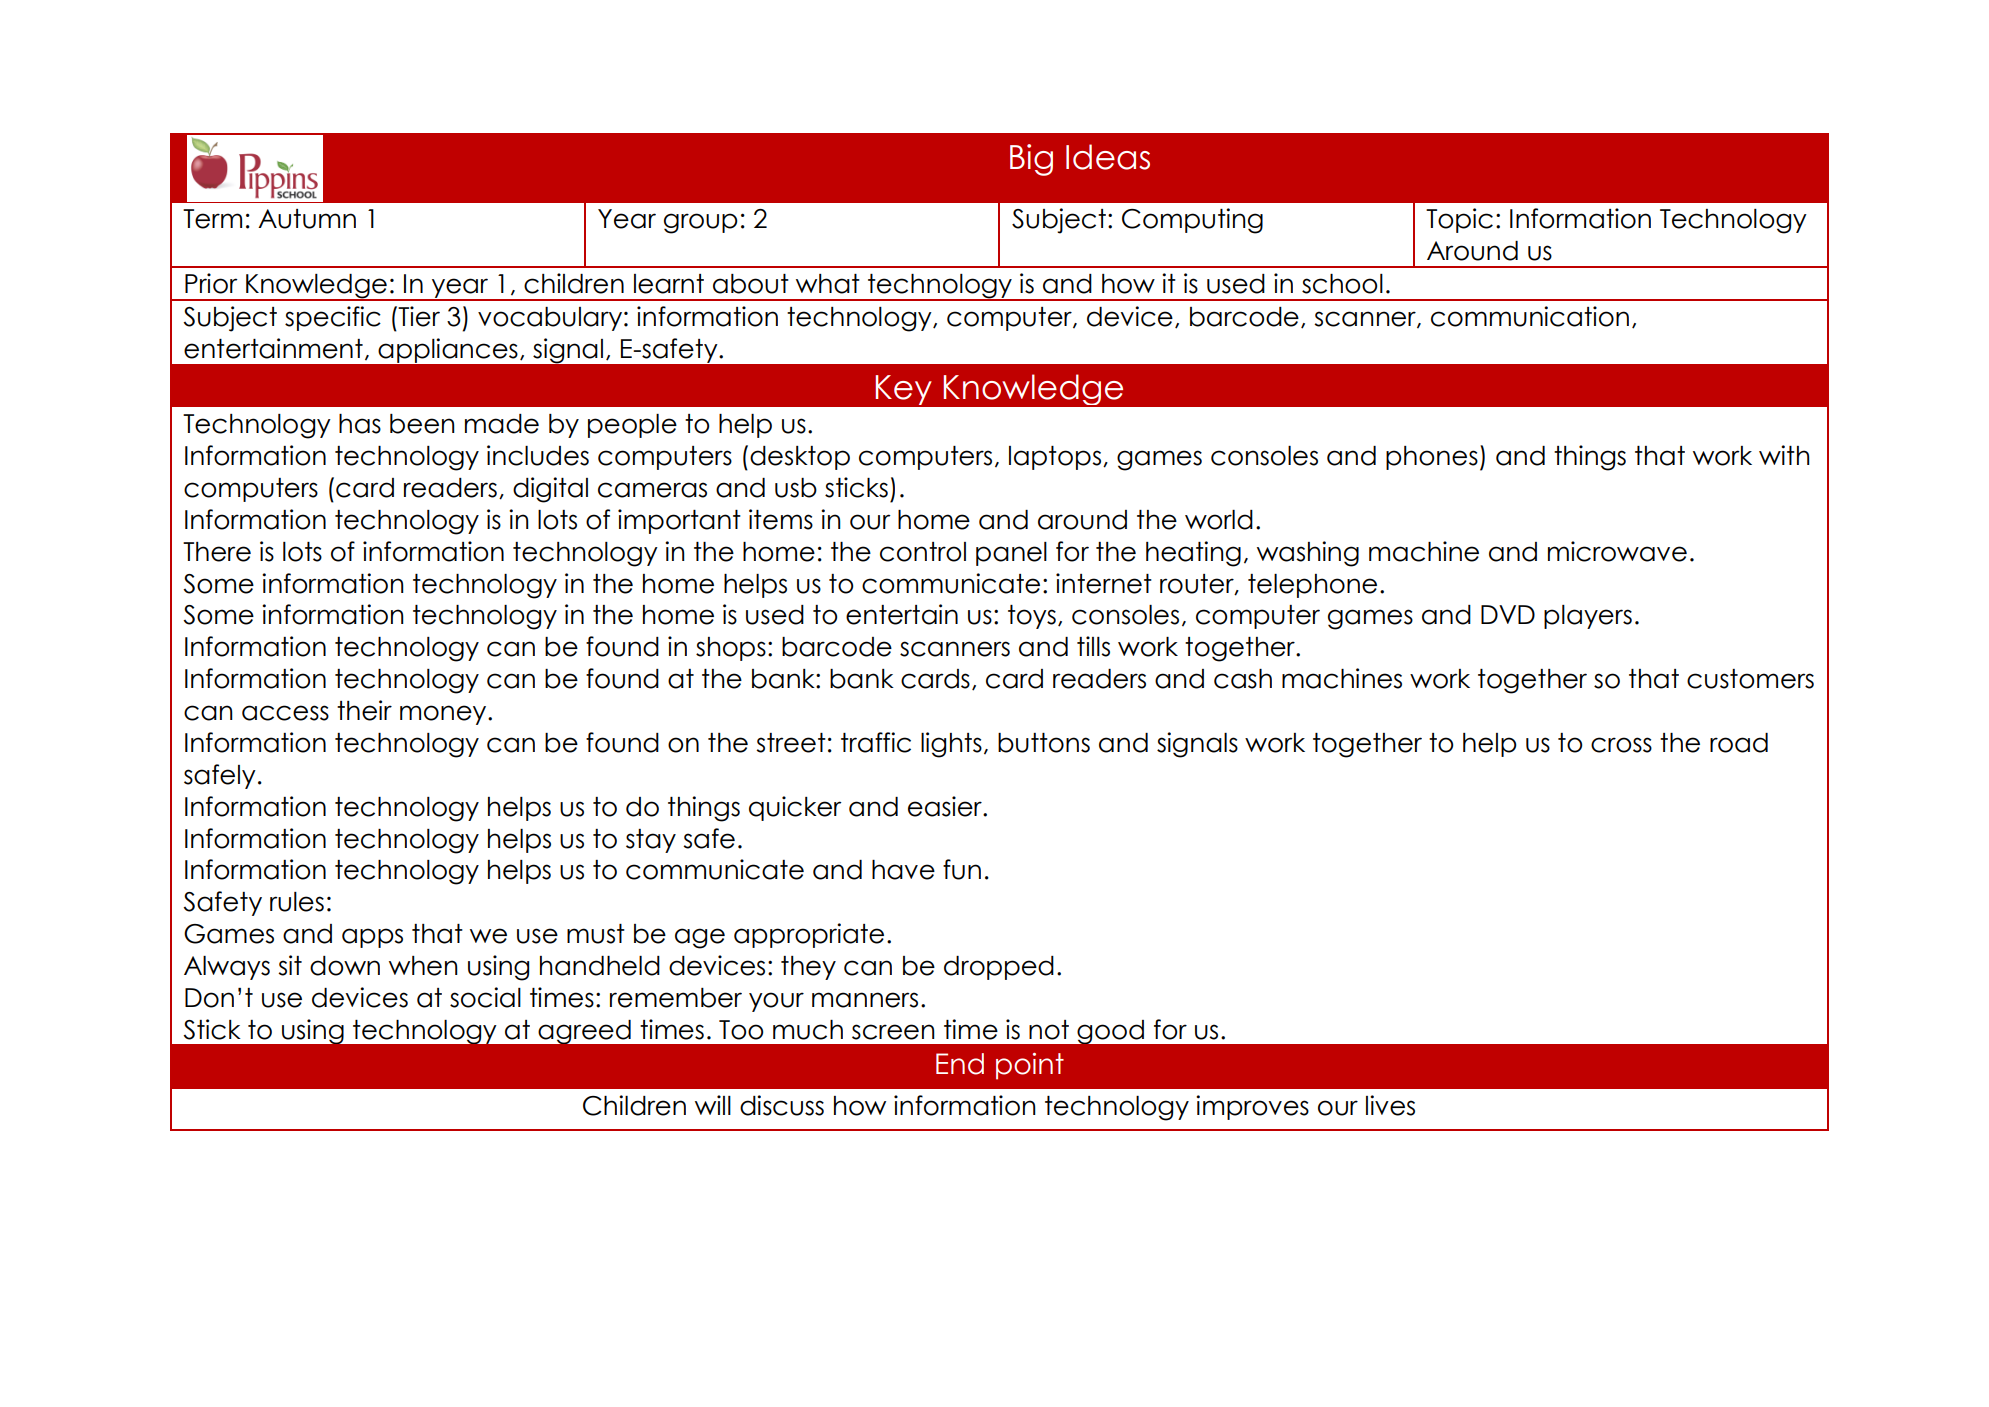 Image resolution: width=1989 pixels, height=1407 pixels. What do you see at coordinates (297, 902) in the image?
I see `rules` at bounding box center [297, 902].
